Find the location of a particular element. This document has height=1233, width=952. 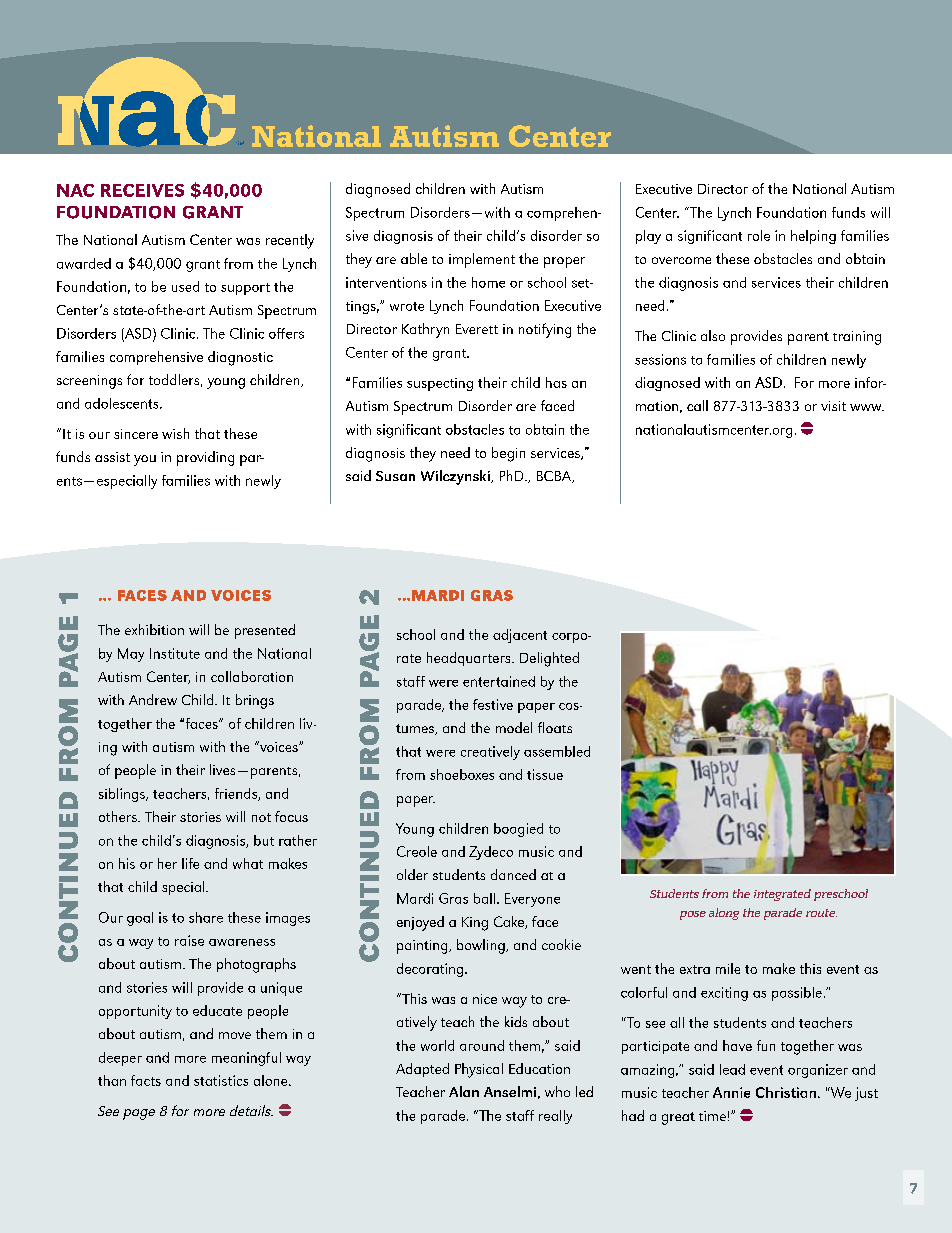

providing is located at coordinates (205, 458).
